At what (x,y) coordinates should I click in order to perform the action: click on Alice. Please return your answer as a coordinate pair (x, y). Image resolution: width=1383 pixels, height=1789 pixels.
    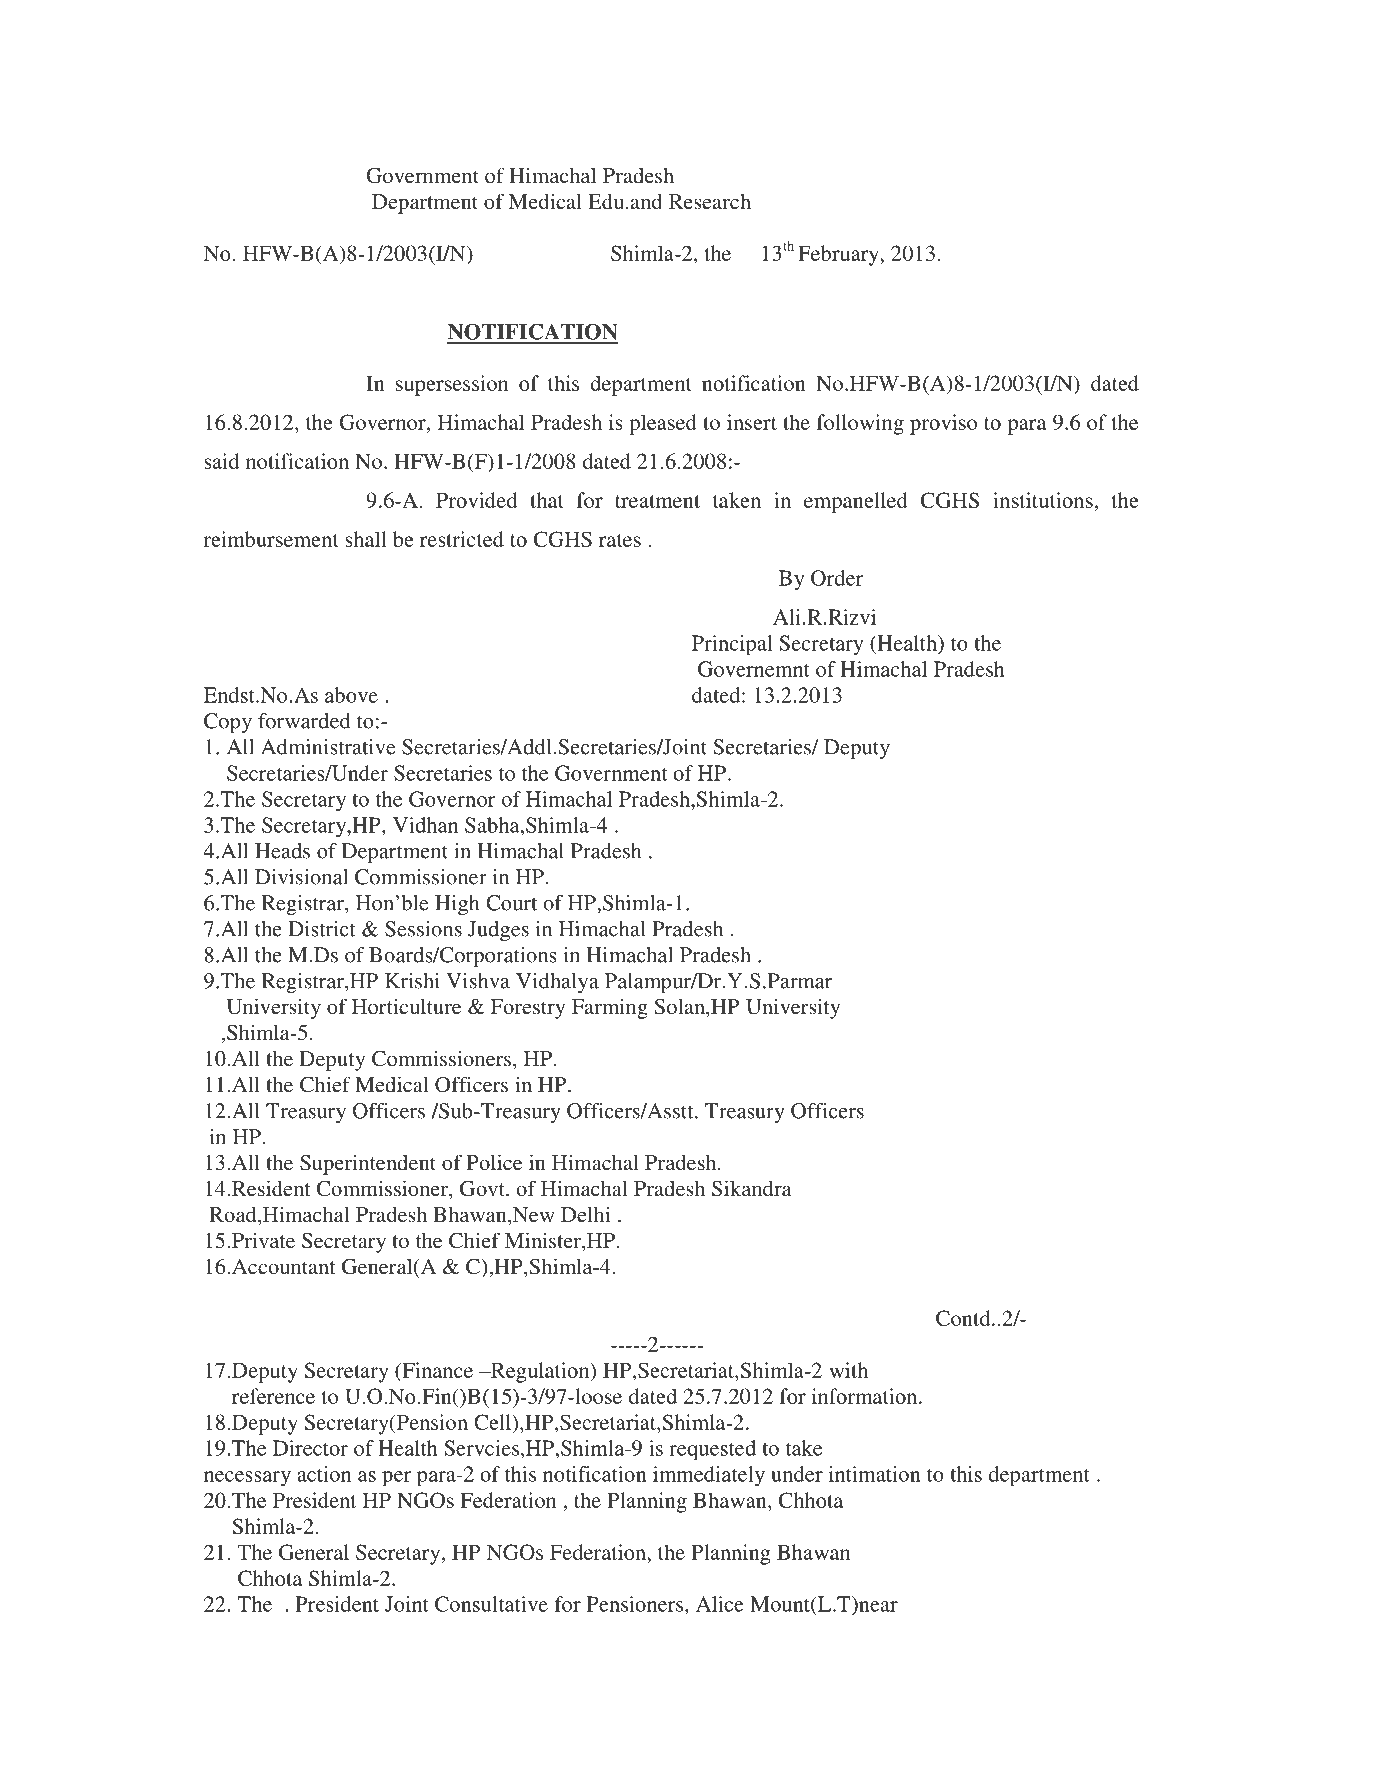
    Looking at the image, I should click on (720, 1604).
